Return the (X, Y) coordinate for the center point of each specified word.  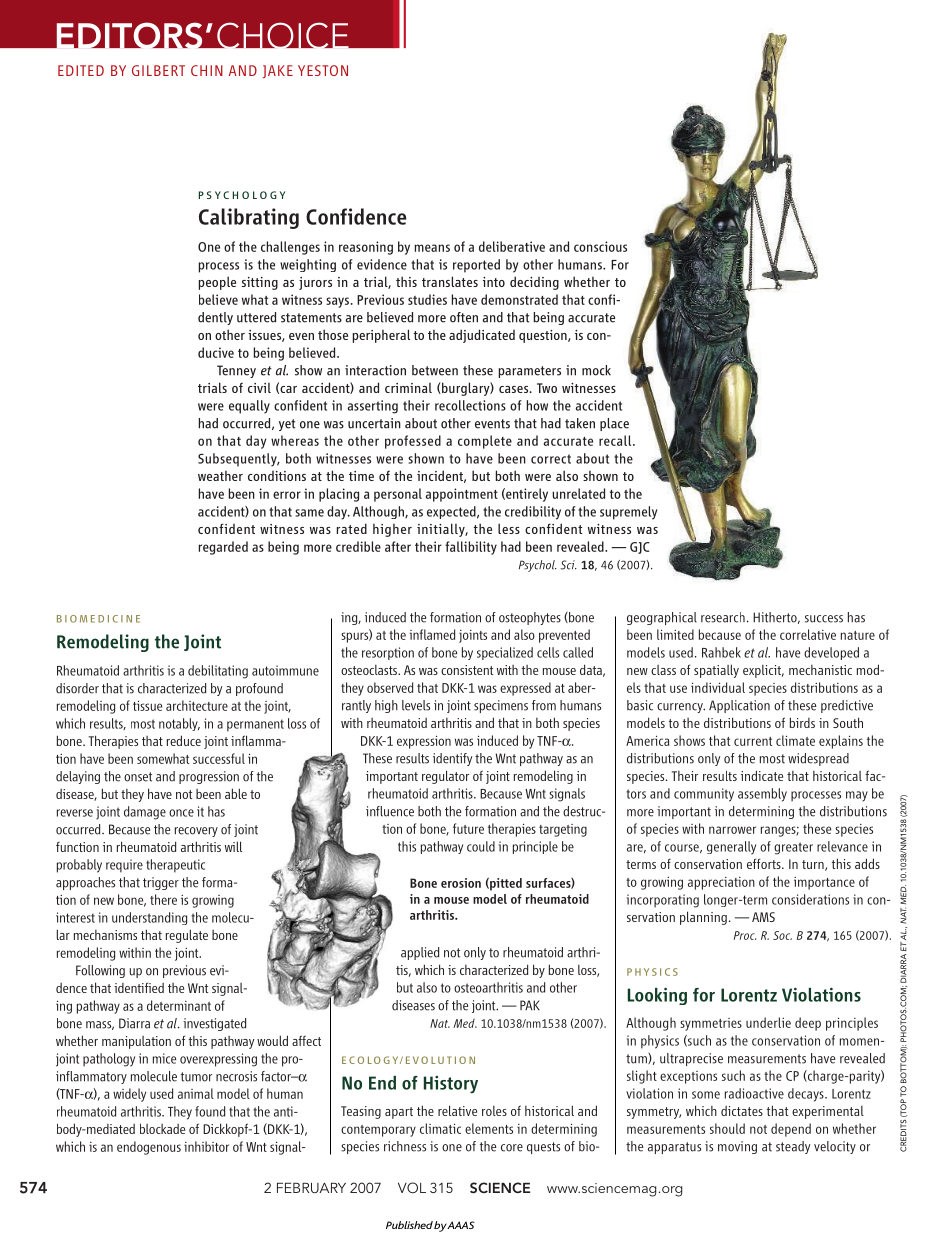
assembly (762, 795)
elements (489, 1128)
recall (616, 440)
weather (220, 476)
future (468, 828)
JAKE (278, 71)
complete (485, 442)
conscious (600, 246)
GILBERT (158, 70)
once (181, 813)
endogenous (149, 1148)
